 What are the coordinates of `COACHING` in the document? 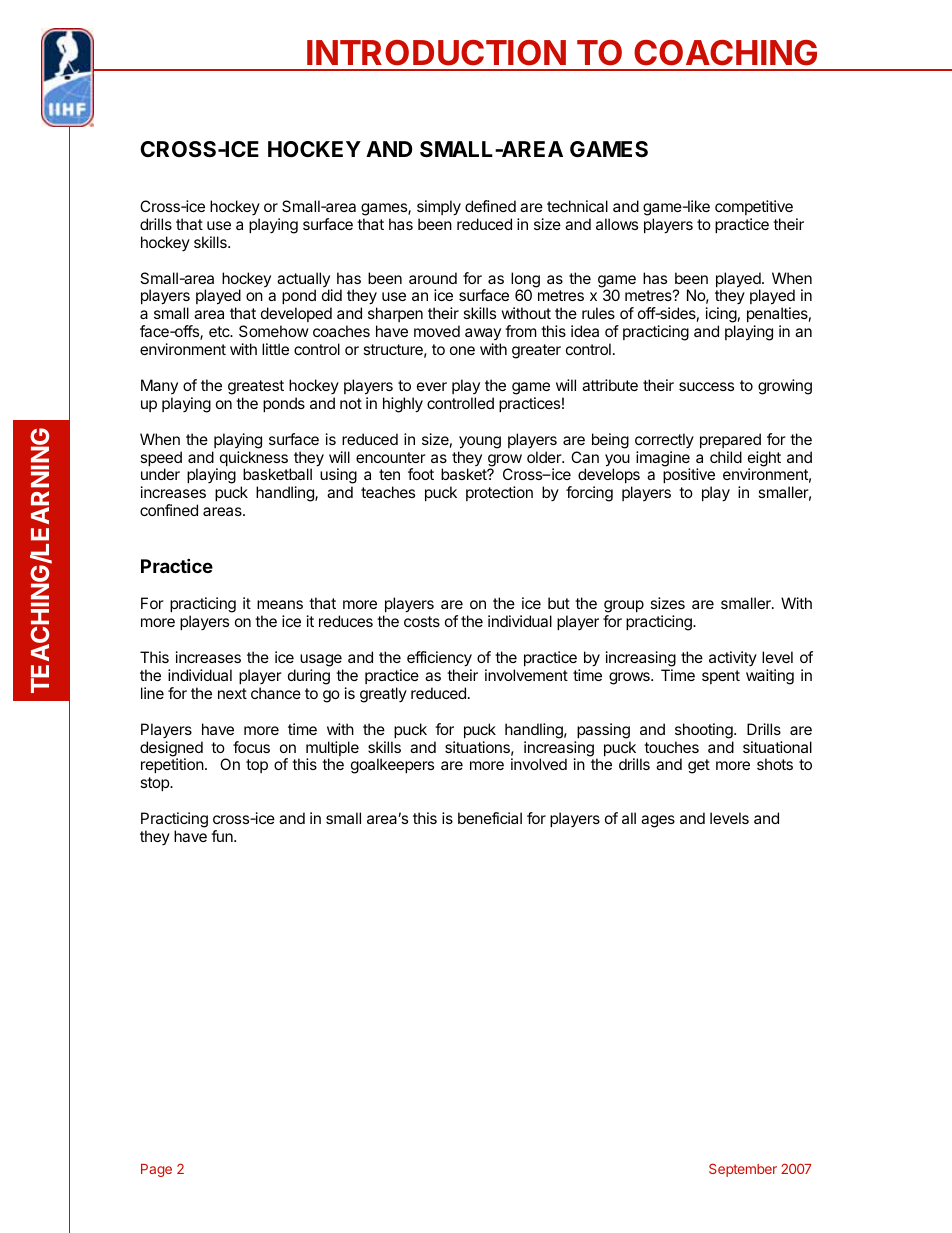 It's located at (725, 53).
